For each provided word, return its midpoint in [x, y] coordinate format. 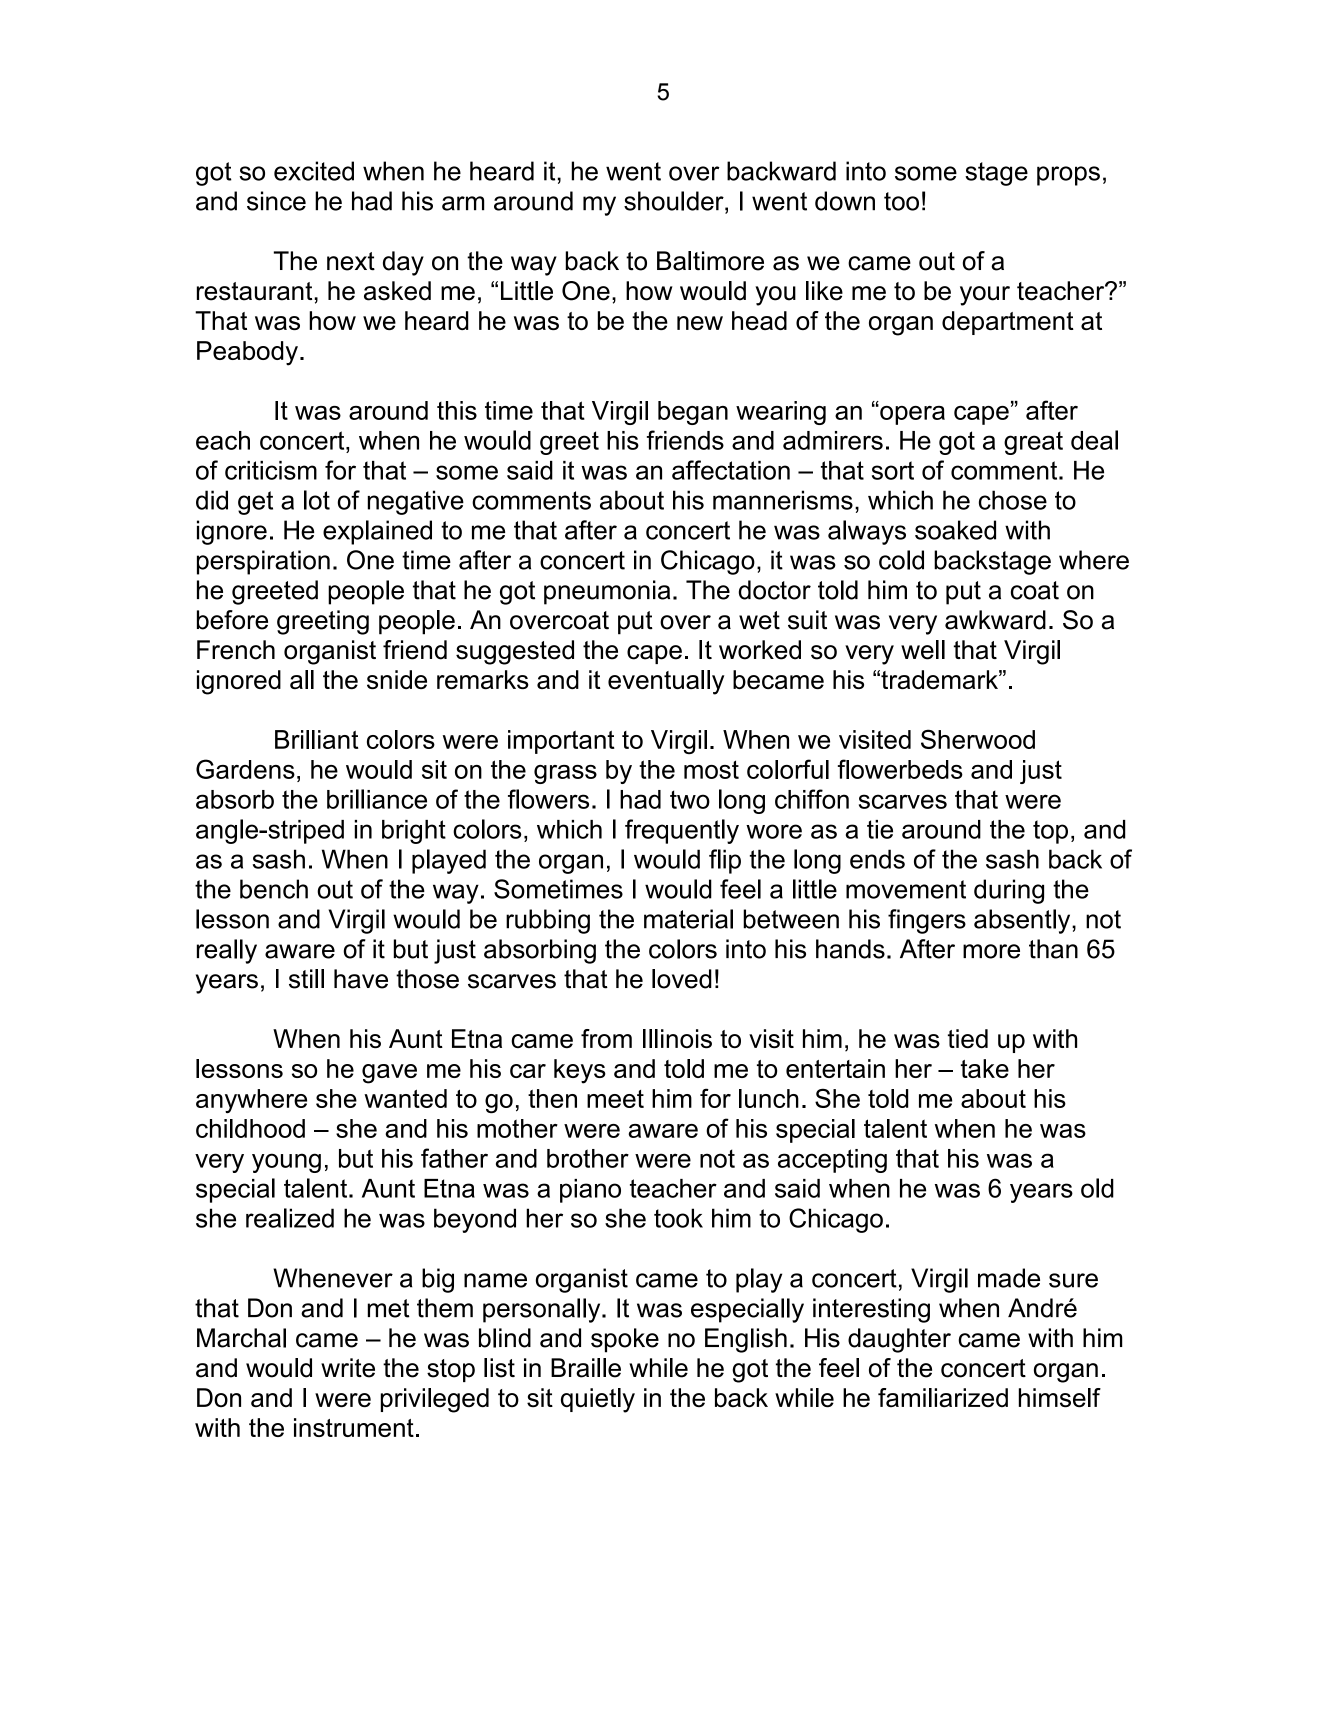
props [1068, 176]
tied [968, 1038]
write [348, 1368]
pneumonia [607, 592]
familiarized [943, 1398]
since [276, 201]
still [306, 979]
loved [682, 979]
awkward [995, 620]
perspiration [263, 562]
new [700, 323]
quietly [598, 1400]
